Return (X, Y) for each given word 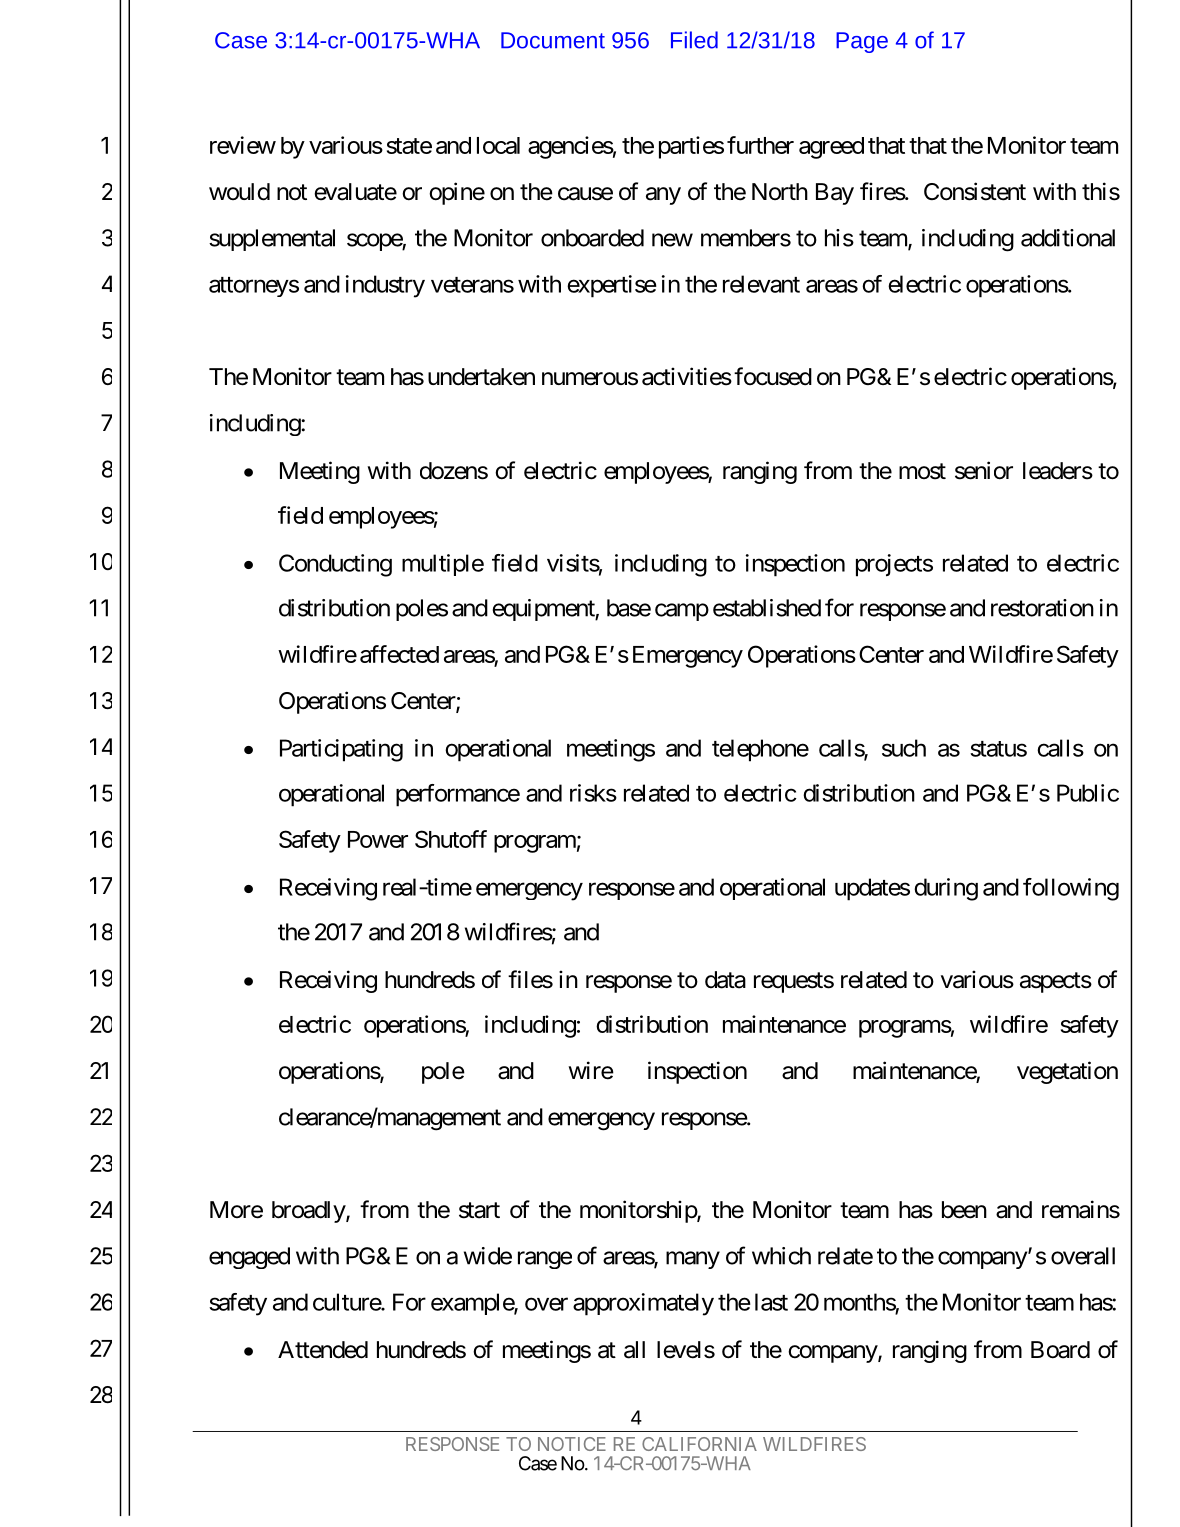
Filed (694, 40)
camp (682, 612)
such (904, 748)
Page (862, 42)
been (964, 1210)
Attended (323, 1350)
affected (399, 654)
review (243, 145)
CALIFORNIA (699, 1444)
